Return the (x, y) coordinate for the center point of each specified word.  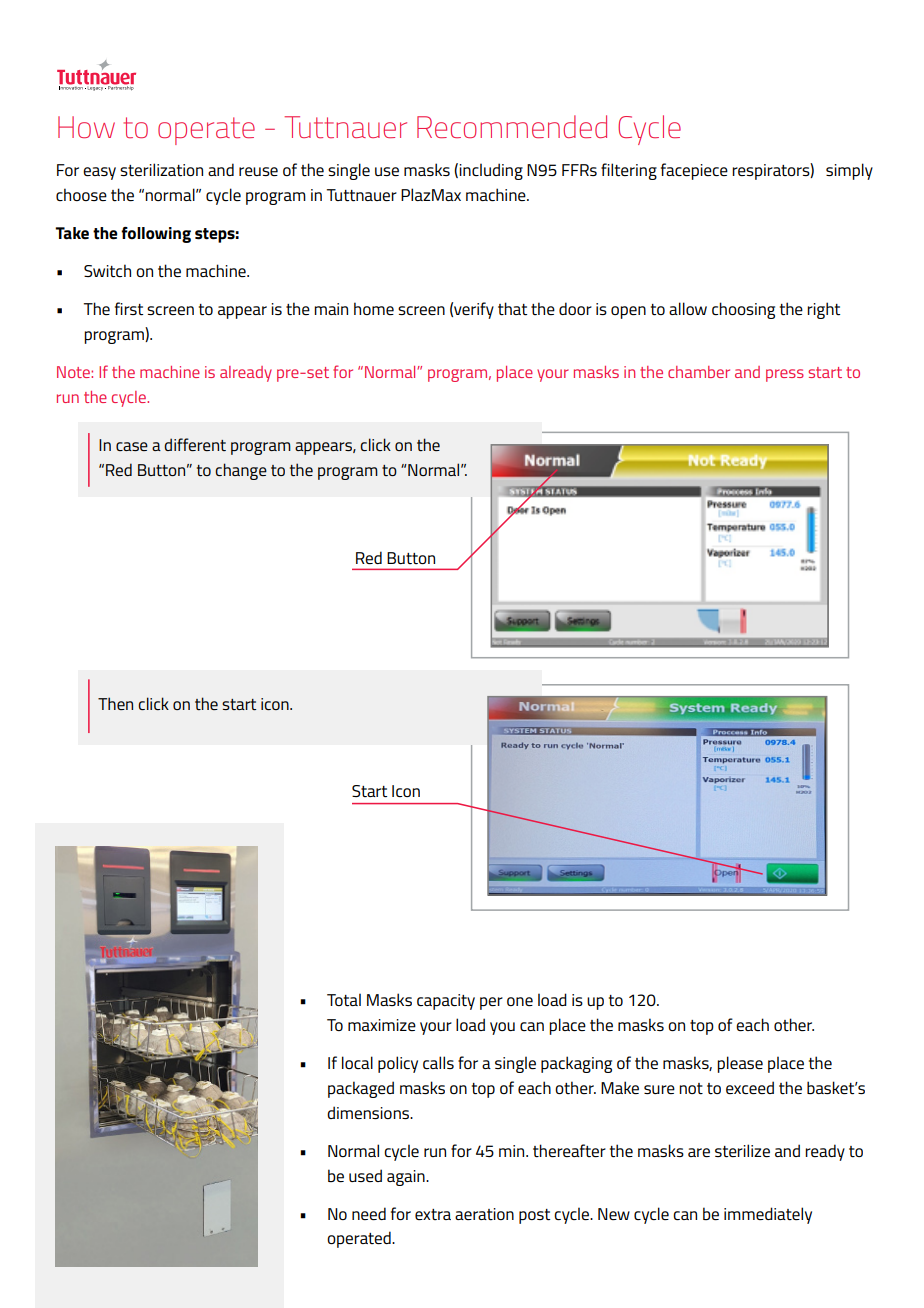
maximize (382, 1025)
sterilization (161, 170)
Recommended (512, 126)
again (407, 1178)
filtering (629, 171)
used (365, 1175)
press (785, 375)
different (195, 444)
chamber (699, 372)
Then (115, 703)
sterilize (742, 1151)
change (241, 471)
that (512, 309)
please (740, 1064)
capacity (446, 1002)
